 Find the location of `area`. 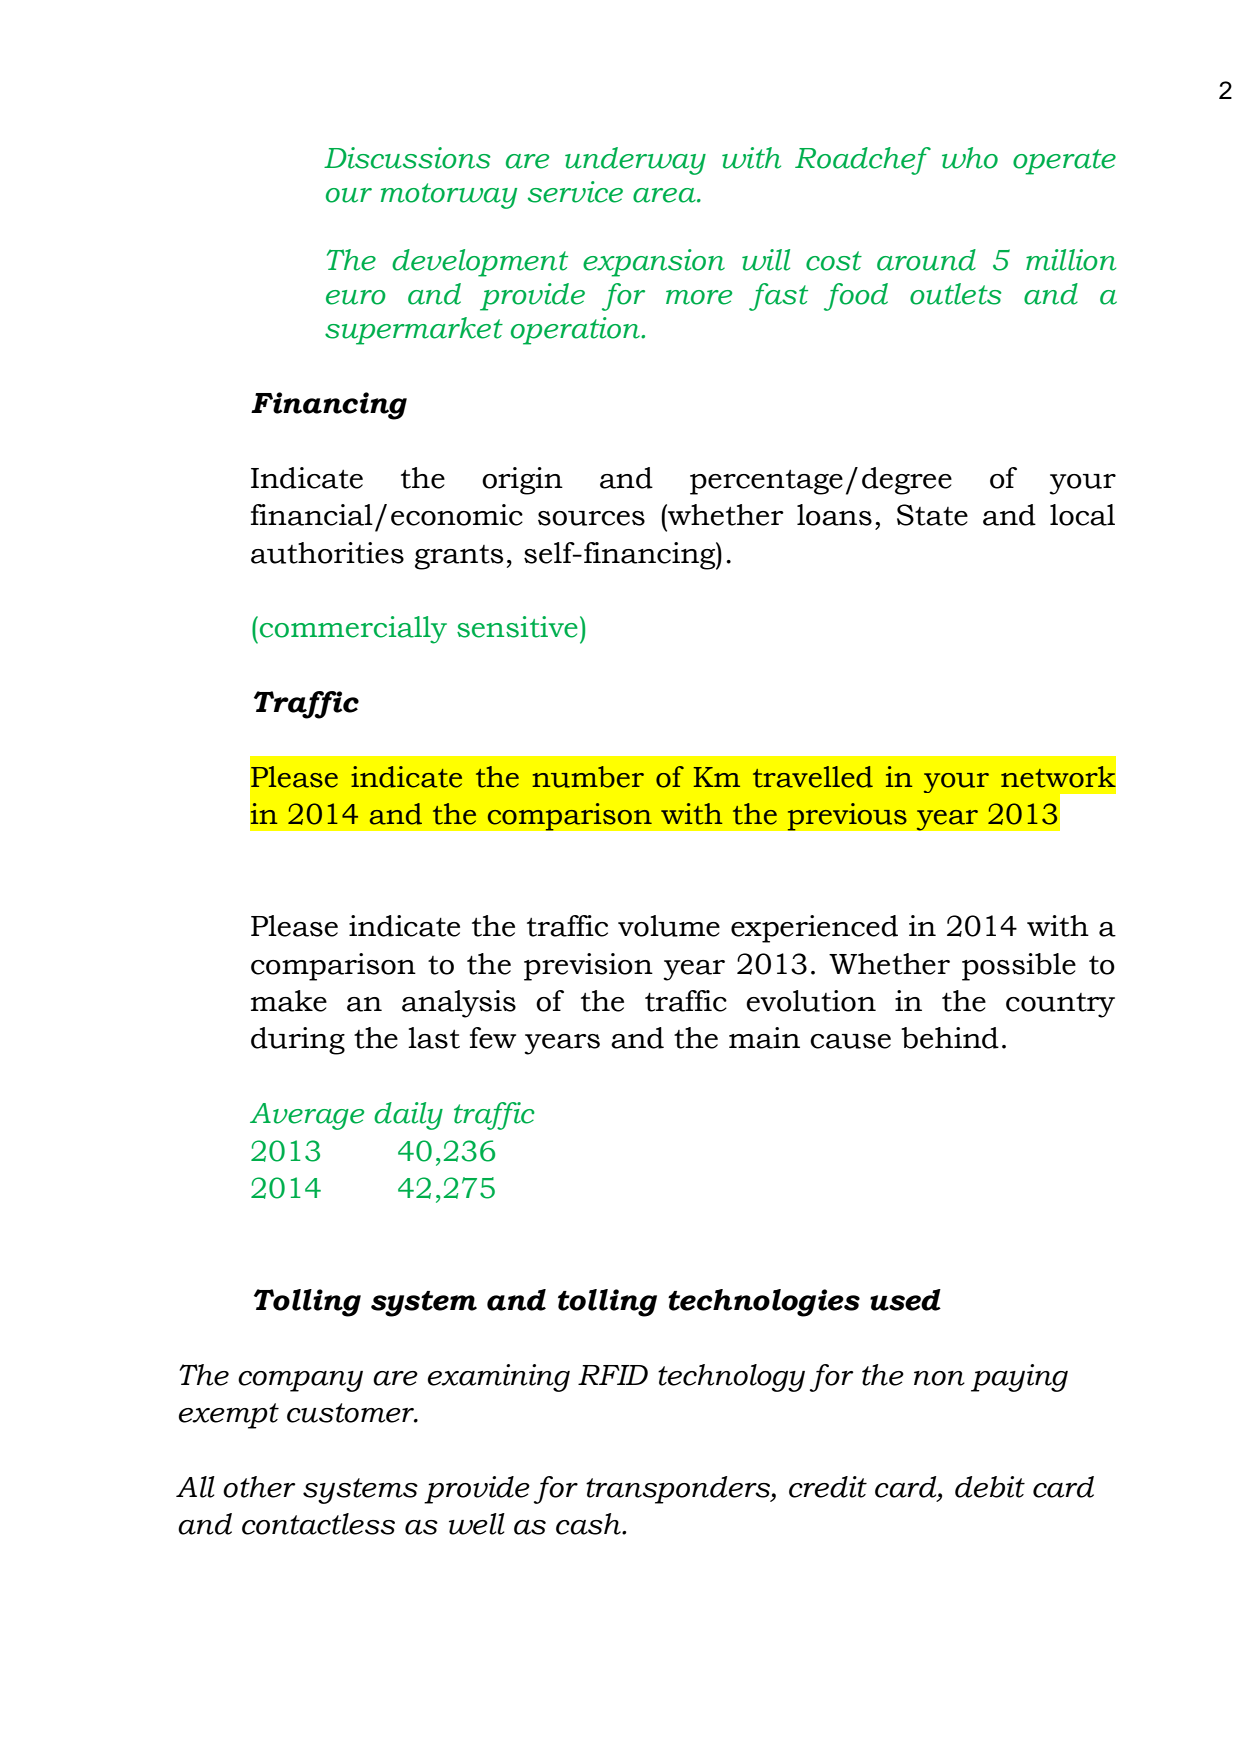

area is located at coordinates (665, 195).
